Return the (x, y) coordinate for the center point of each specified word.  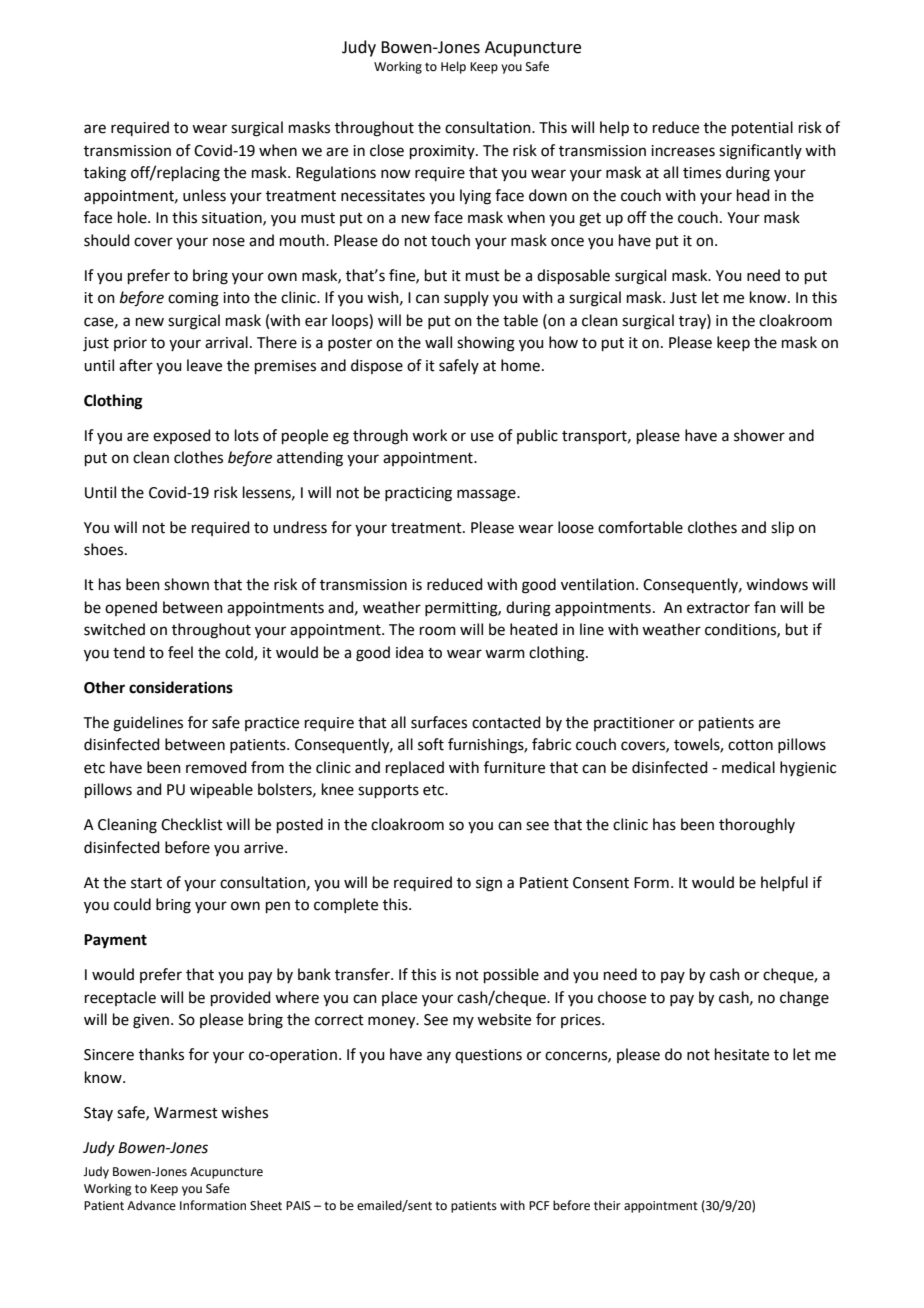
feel (180, 652)
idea (409, 652)
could (132, 904)
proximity (443, 152)
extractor (718, 608)
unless (204, 195)
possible (511, 975)
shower (759, 435)
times (702, 173)
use (482, 437)
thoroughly (757, 826)
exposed (182, 436)
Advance (151, 1205)
